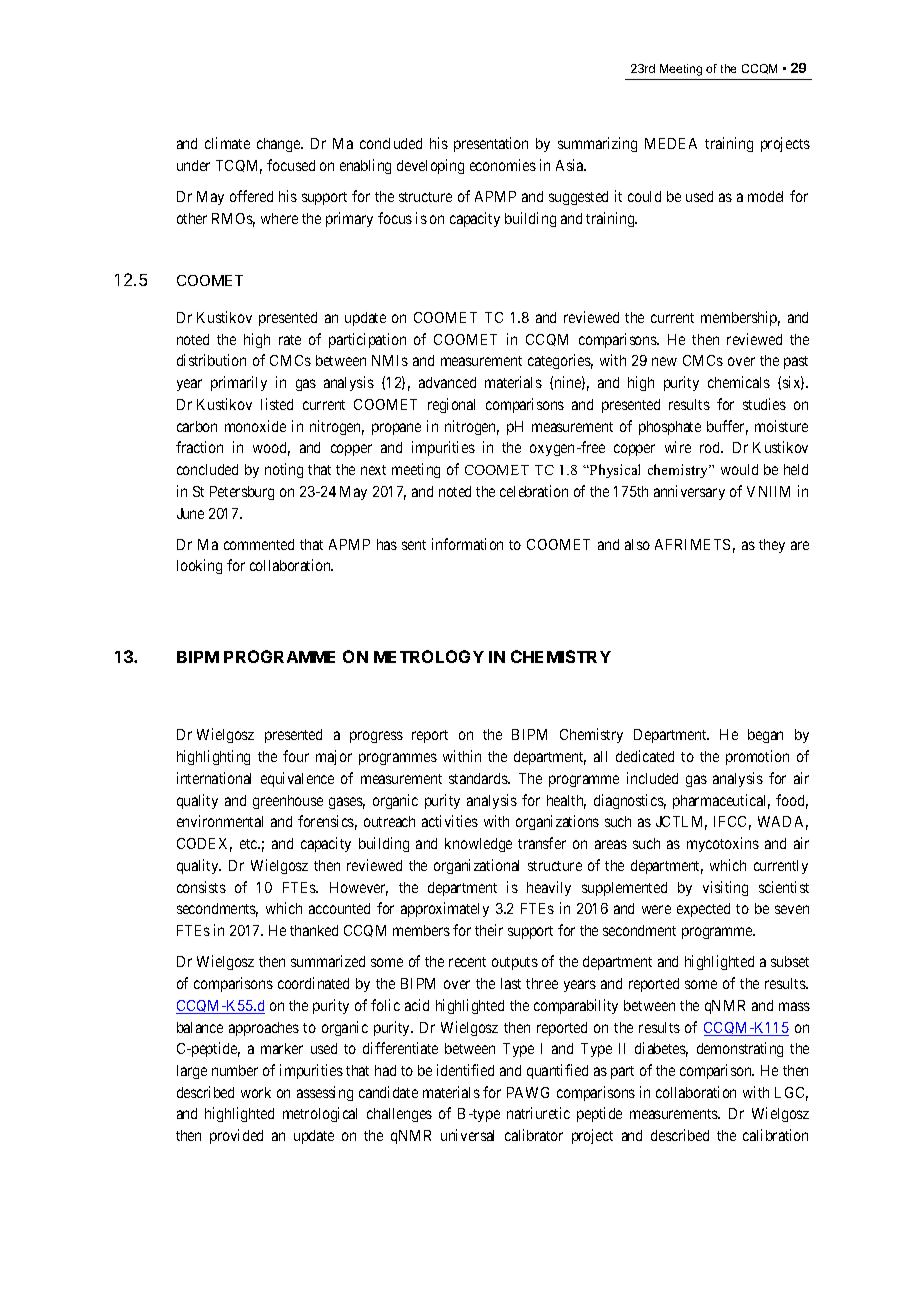  I want to click on model, so click(765, 196).
